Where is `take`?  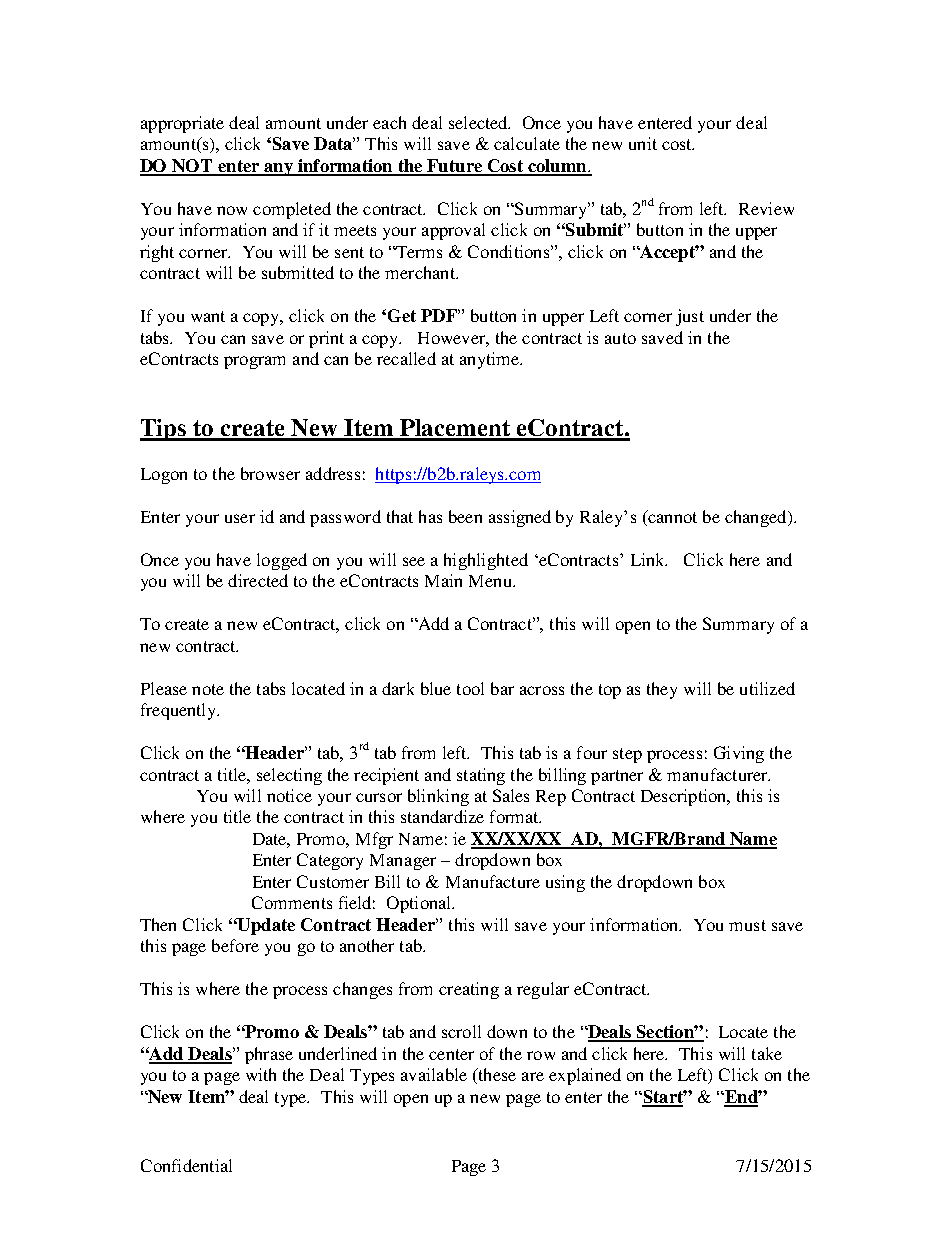 take is located at coordinates (767, 1053).
